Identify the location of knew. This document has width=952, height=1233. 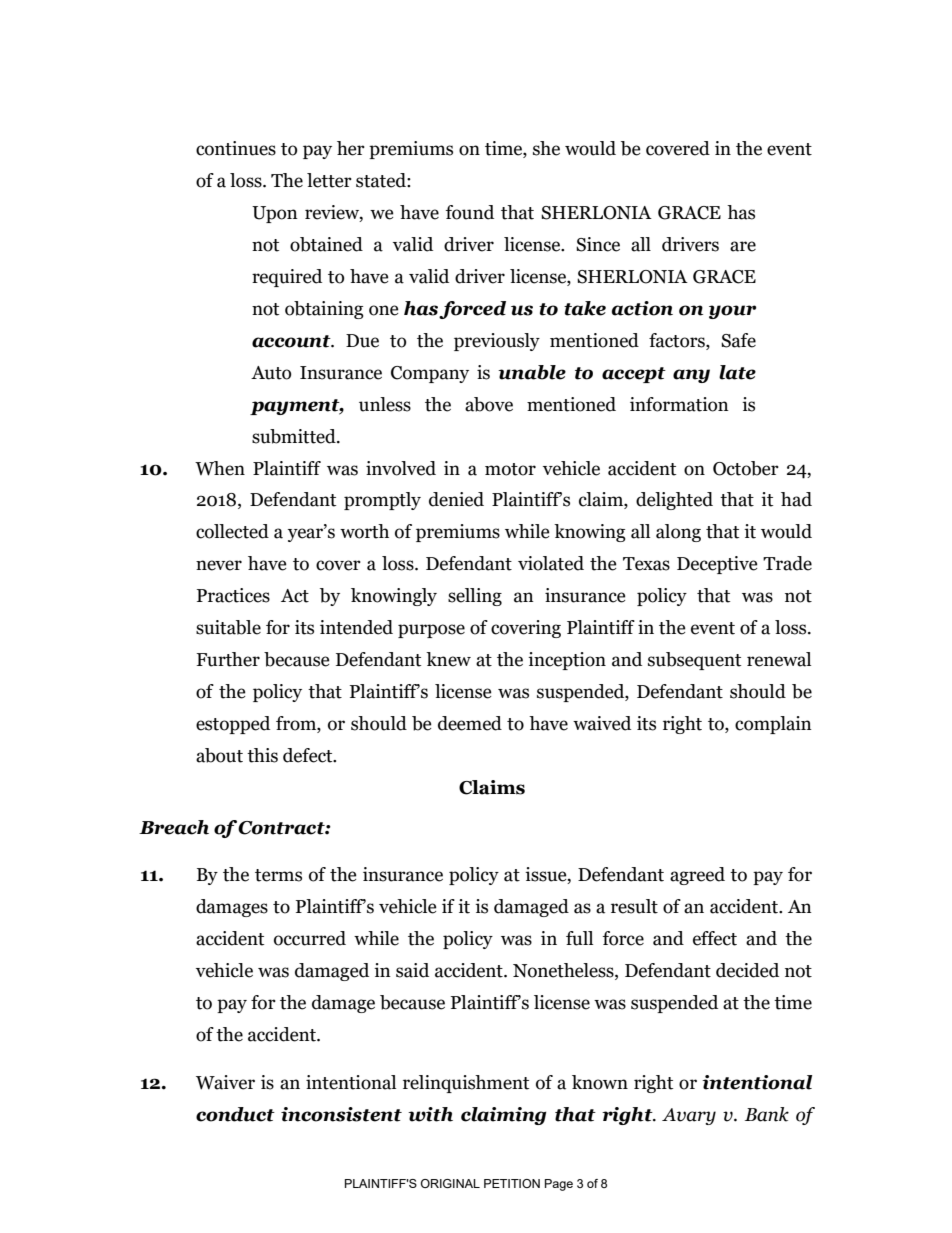
(448, 659).
